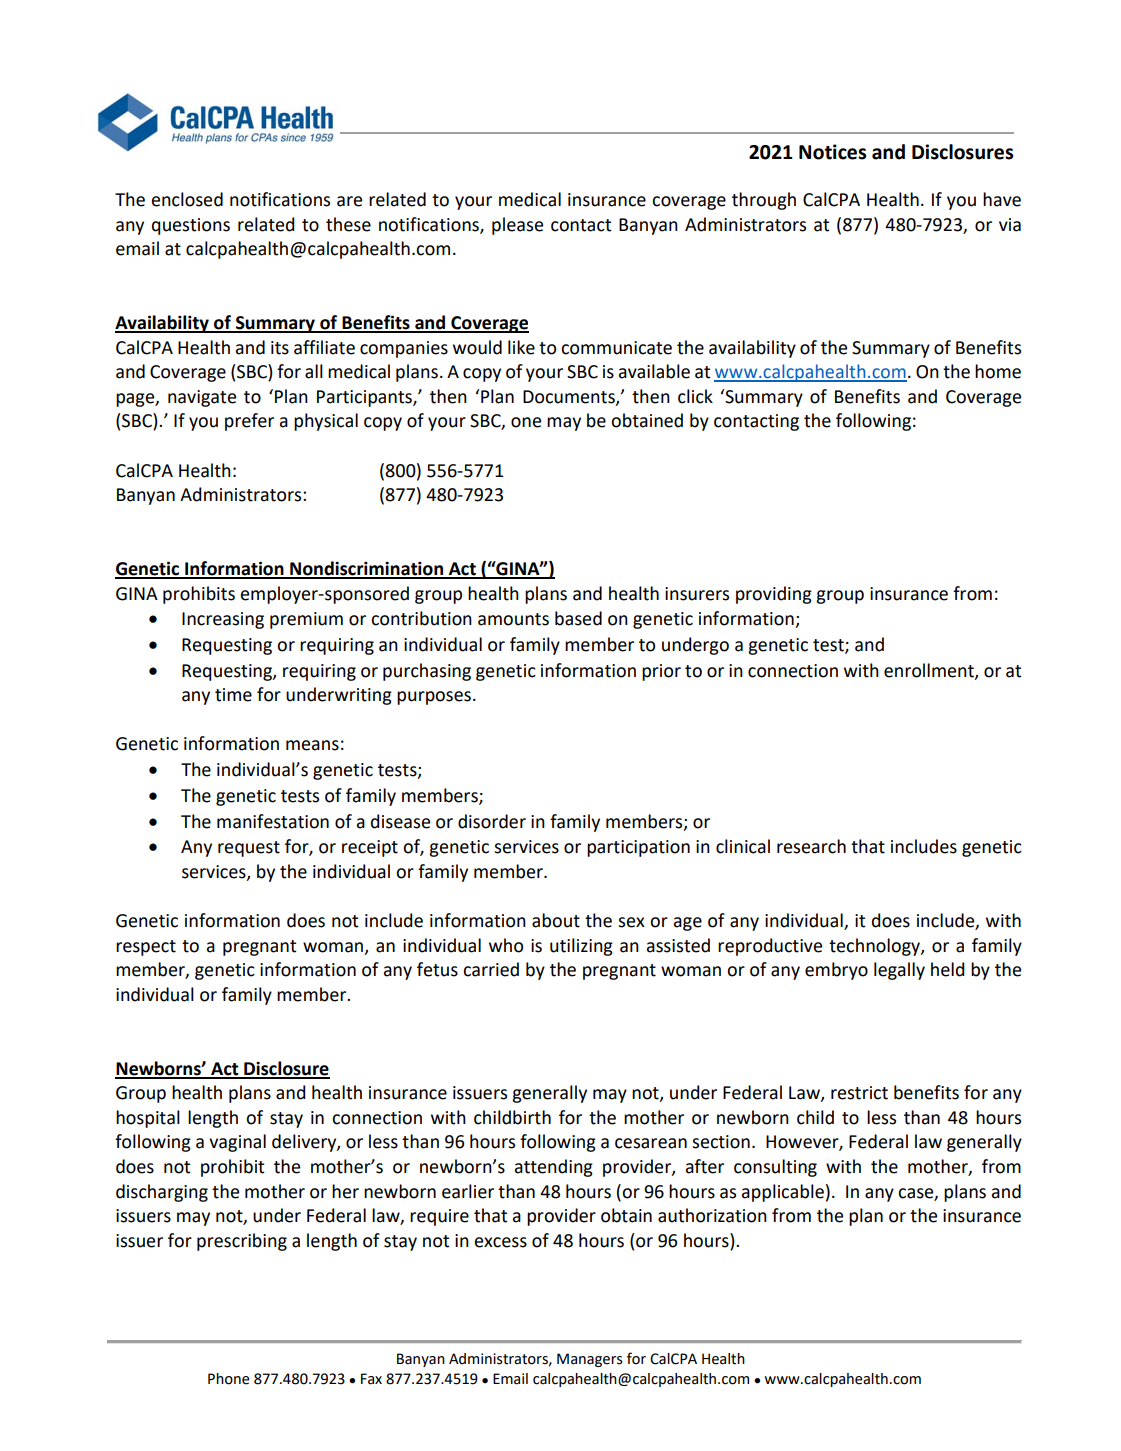 Image resolution: width=1121 pixels, height=1451 pixels. Describe the element at coordinates (783, 1193) in the screenshot. I see `applicable` at that location.
